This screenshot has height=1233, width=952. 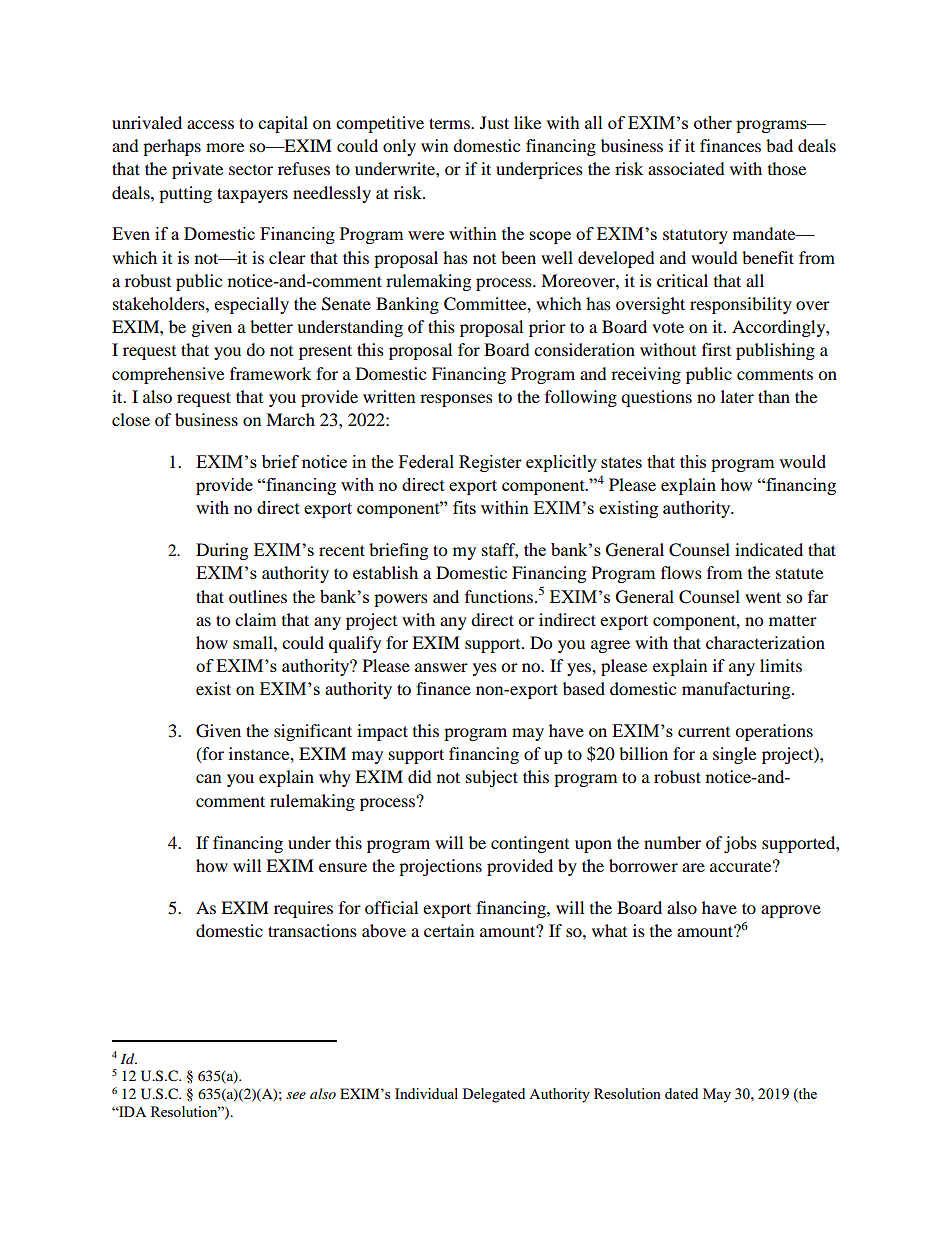 I want to click on significant, so click(x=313, y=732).
